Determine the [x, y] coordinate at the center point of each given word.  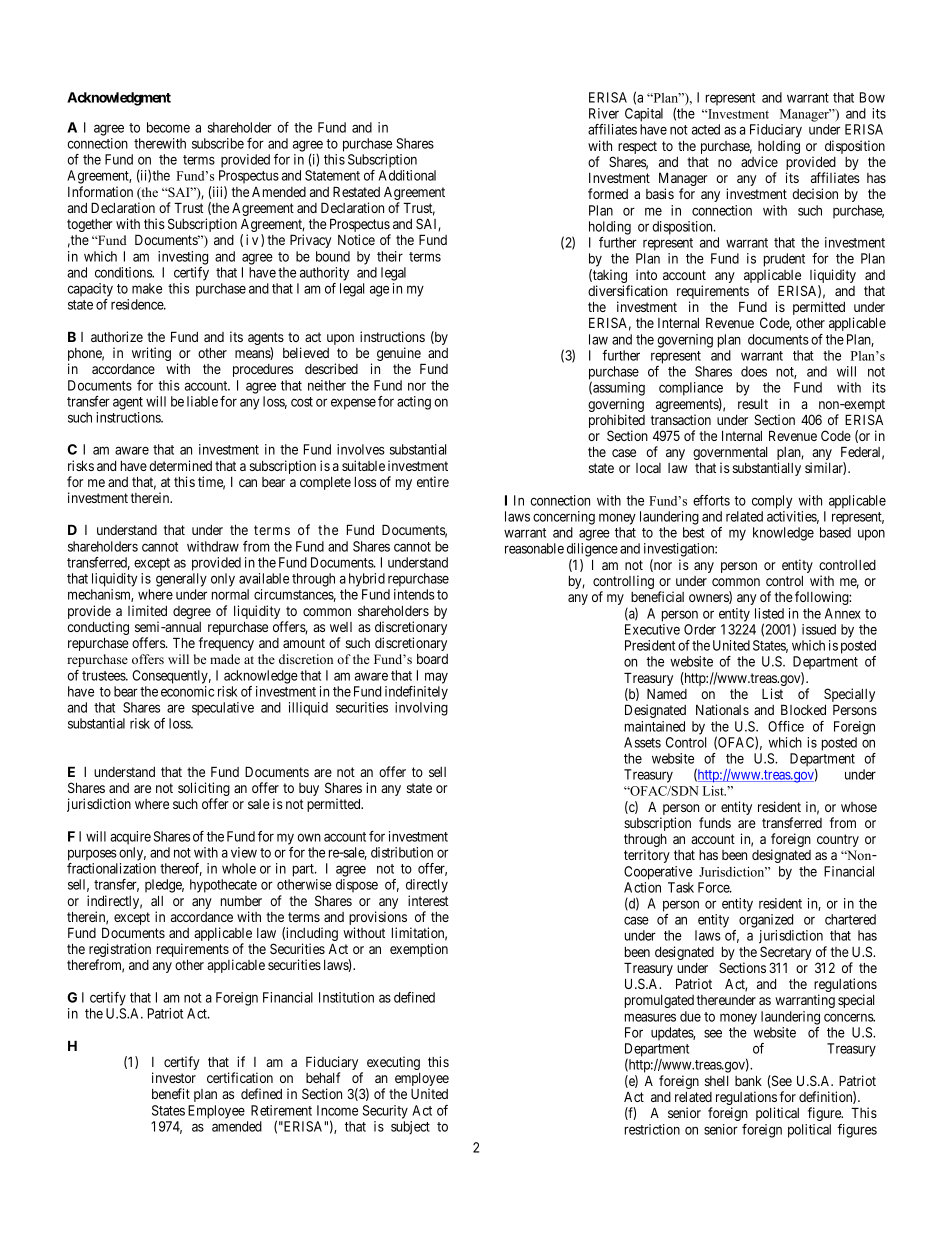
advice [759, 161]
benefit [171, 1093]
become [168, 127]
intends [414, 594]
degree [192, 612]
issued [819, 629]
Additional [407, 175]
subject [410, 1128]
